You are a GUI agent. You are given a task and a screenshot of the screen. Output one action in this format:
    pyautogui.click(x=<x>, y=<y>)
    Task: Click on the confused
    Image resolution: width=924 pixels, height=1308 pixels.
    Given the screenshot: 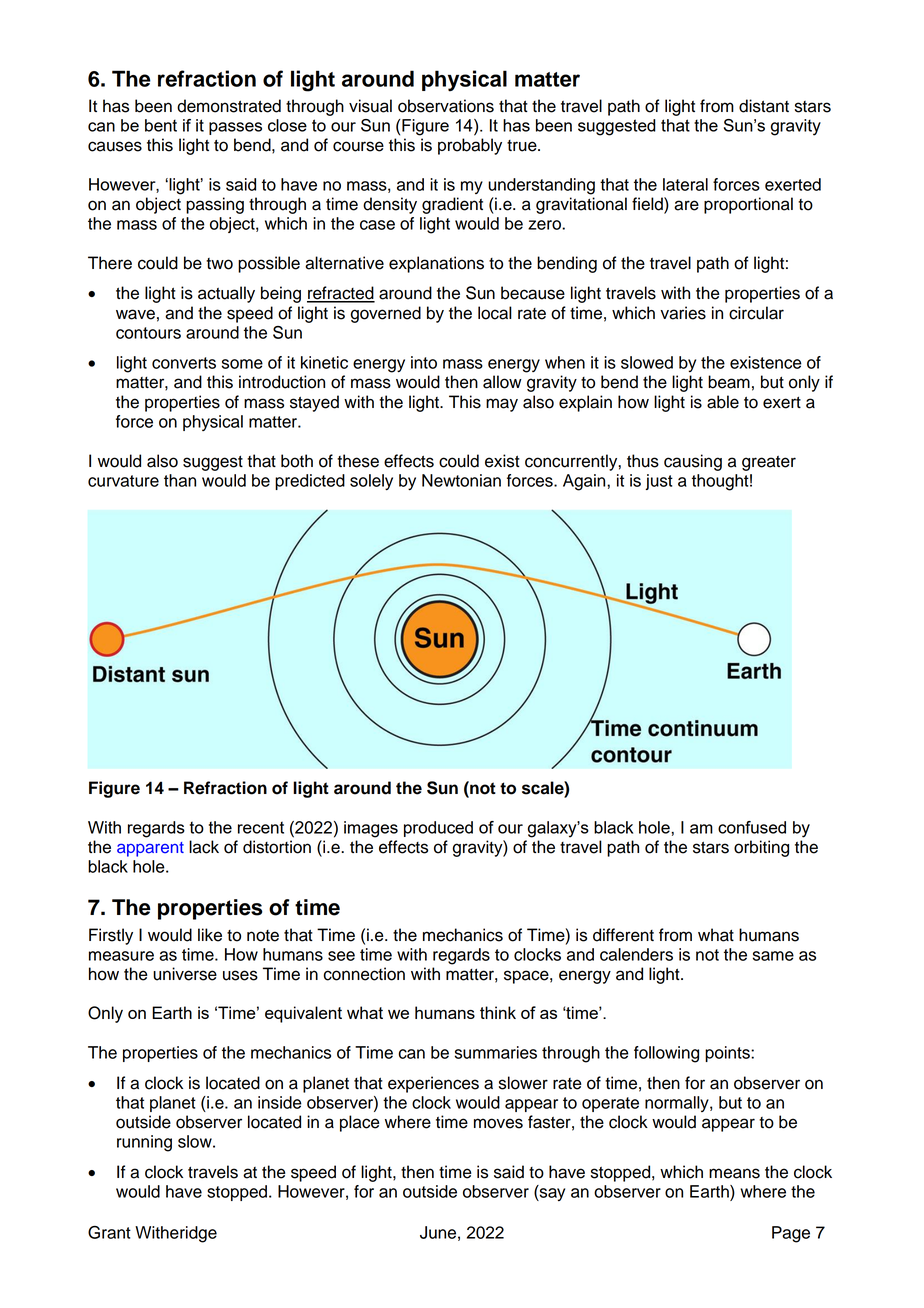 What is the action you would take?
    pyautogui.click(x=752, y=827)
